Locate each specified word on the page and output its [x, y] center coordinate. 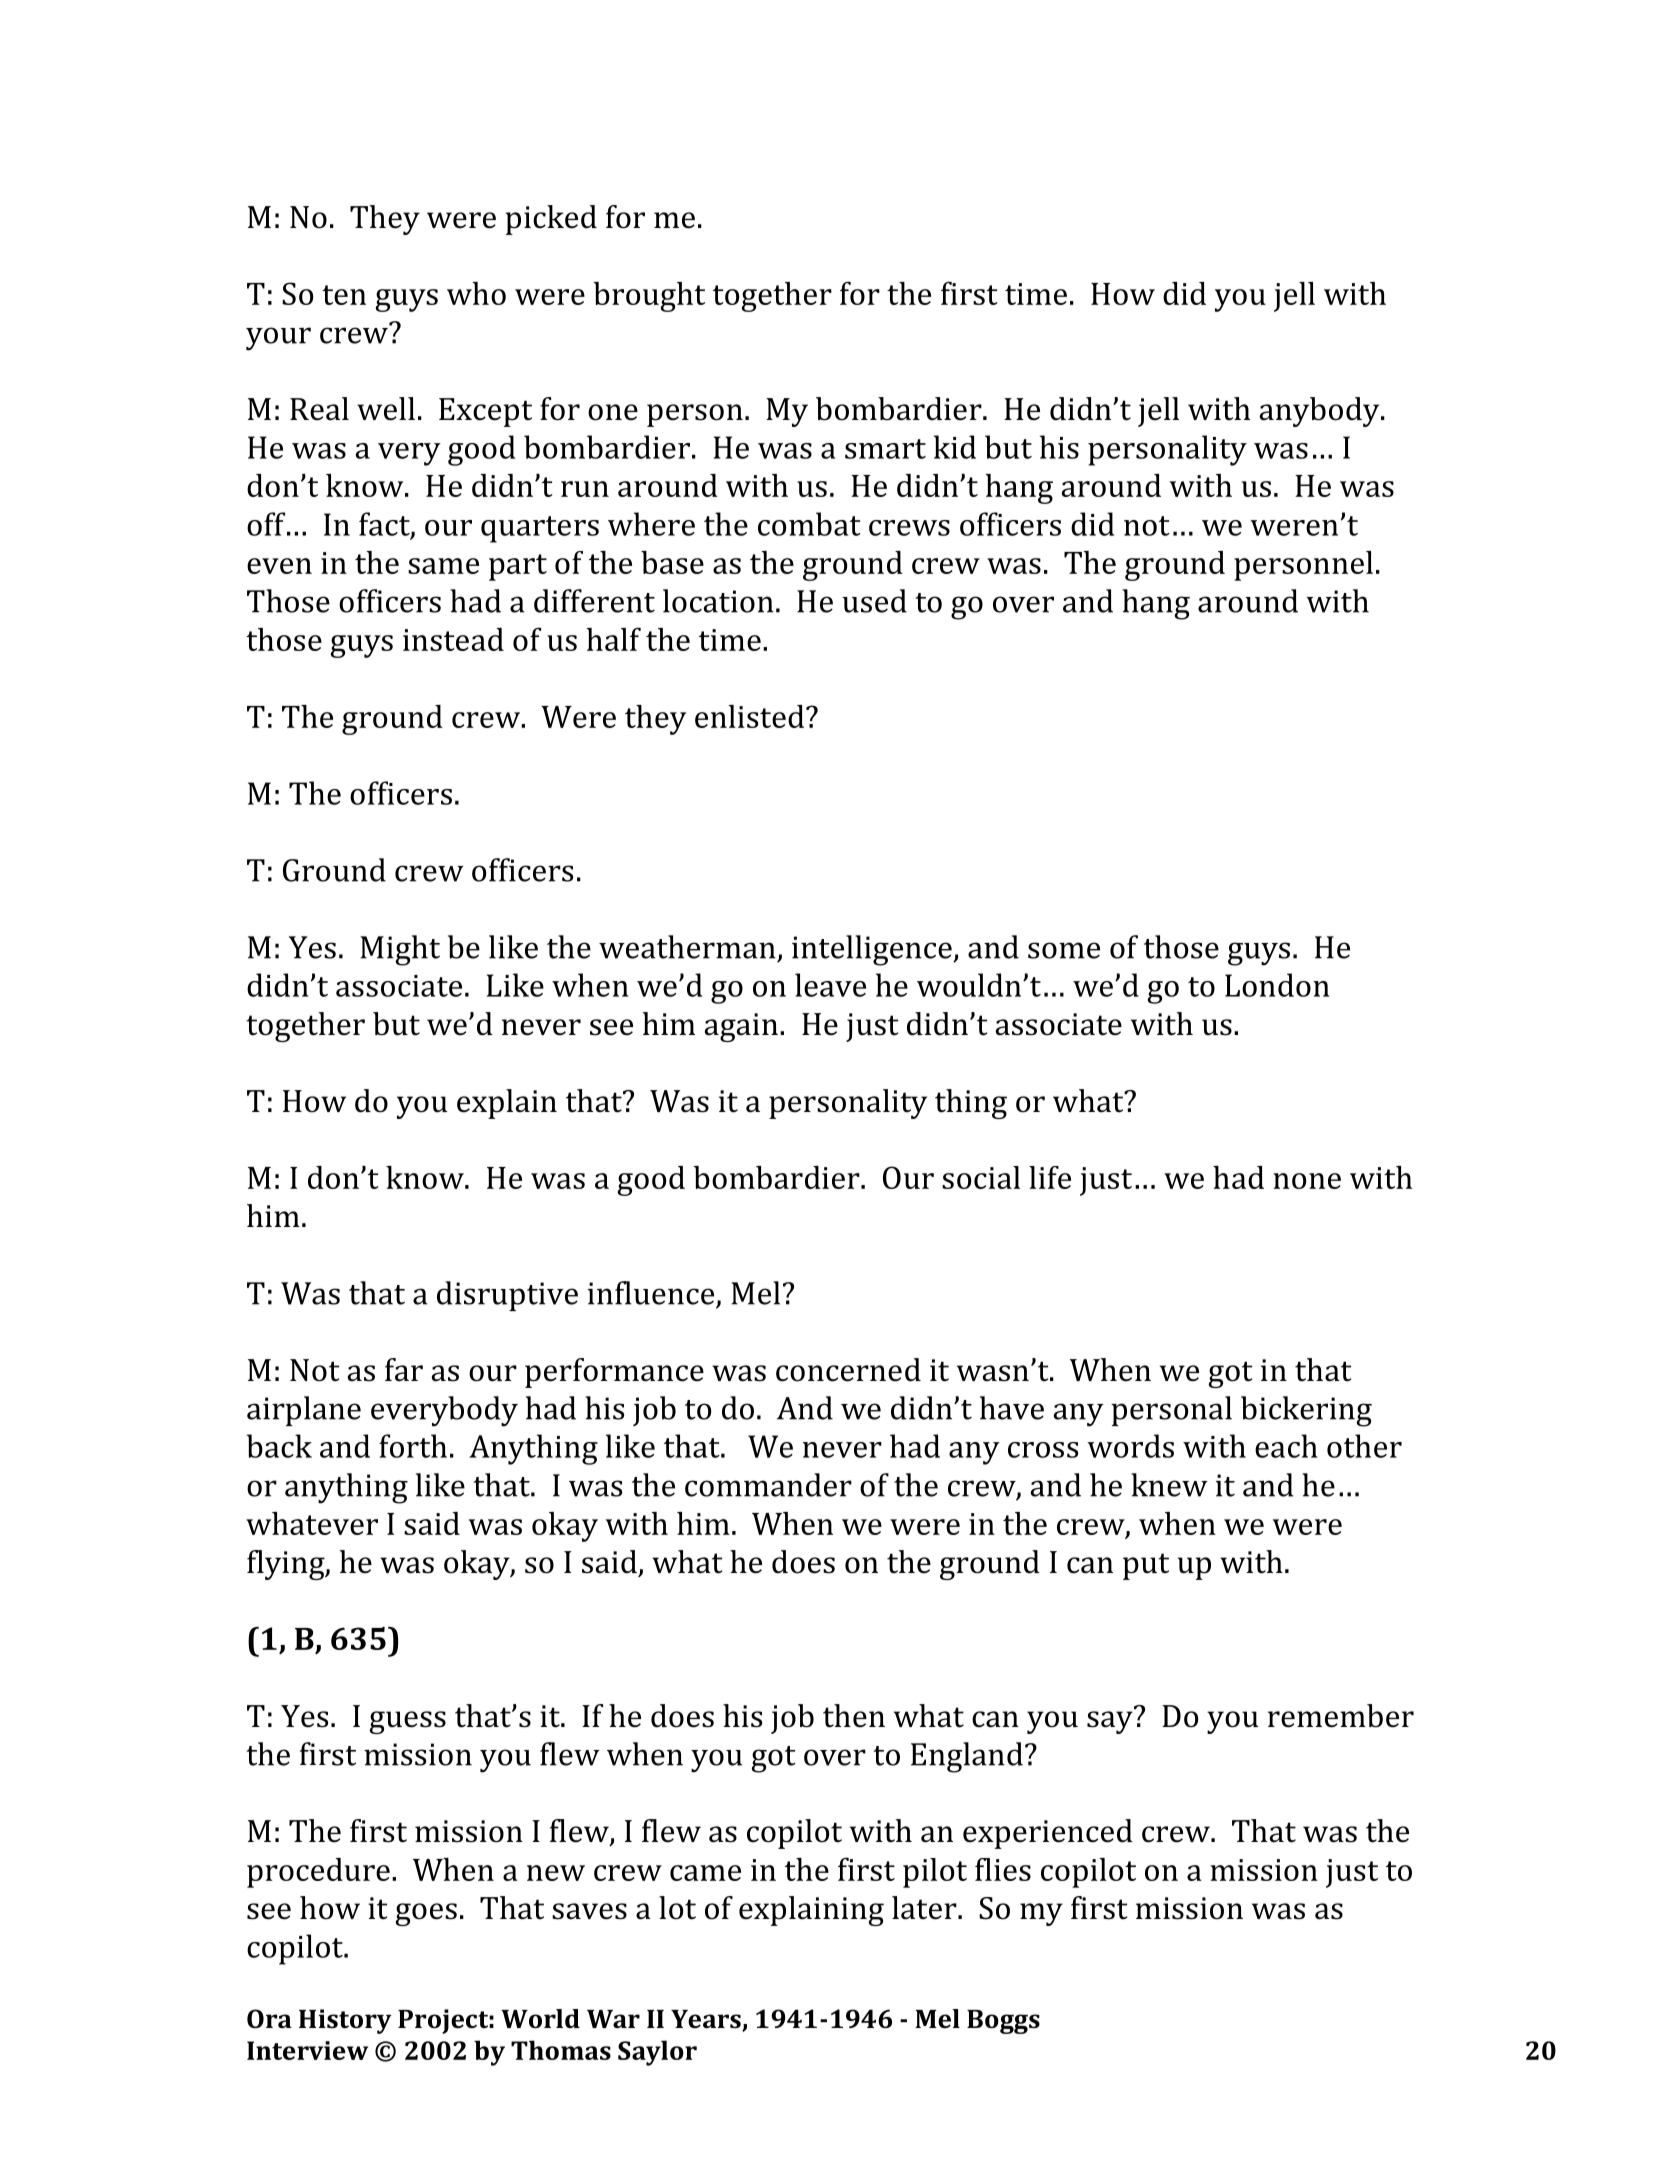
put [1146, 1566]
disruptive [507, 1296]
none [1307, 1181]
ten [344, 295]
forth [413, 1446]
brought [649, 297]
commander [768, 1485]
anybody [1321, 412]
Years [707, 2020]
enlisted [751, 716]
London [1277, 985]
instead [453, 639]
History [345, 2021]
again [741, 1027]
